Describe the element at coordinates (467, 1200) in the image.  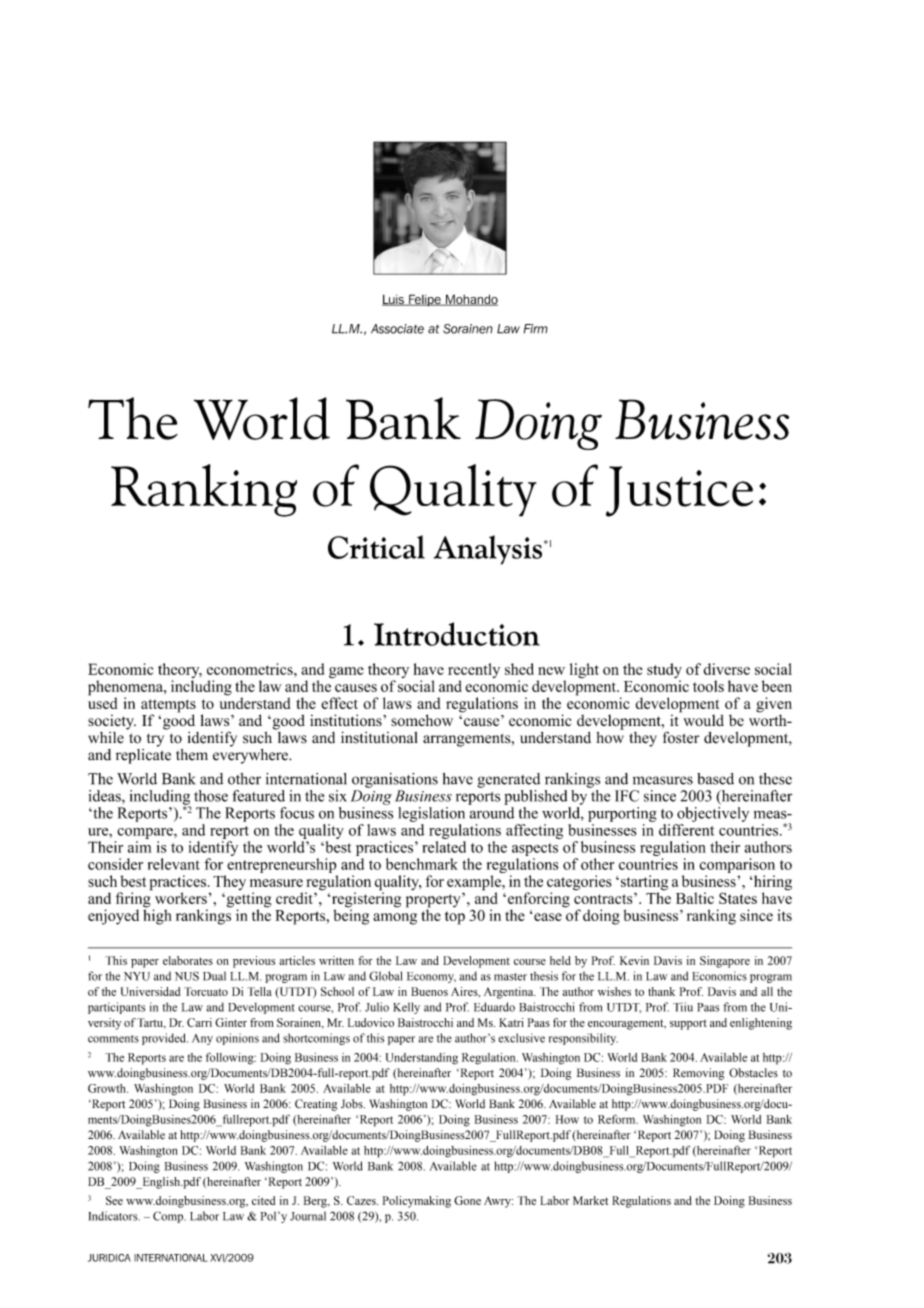
I see `Gone` at that location.
